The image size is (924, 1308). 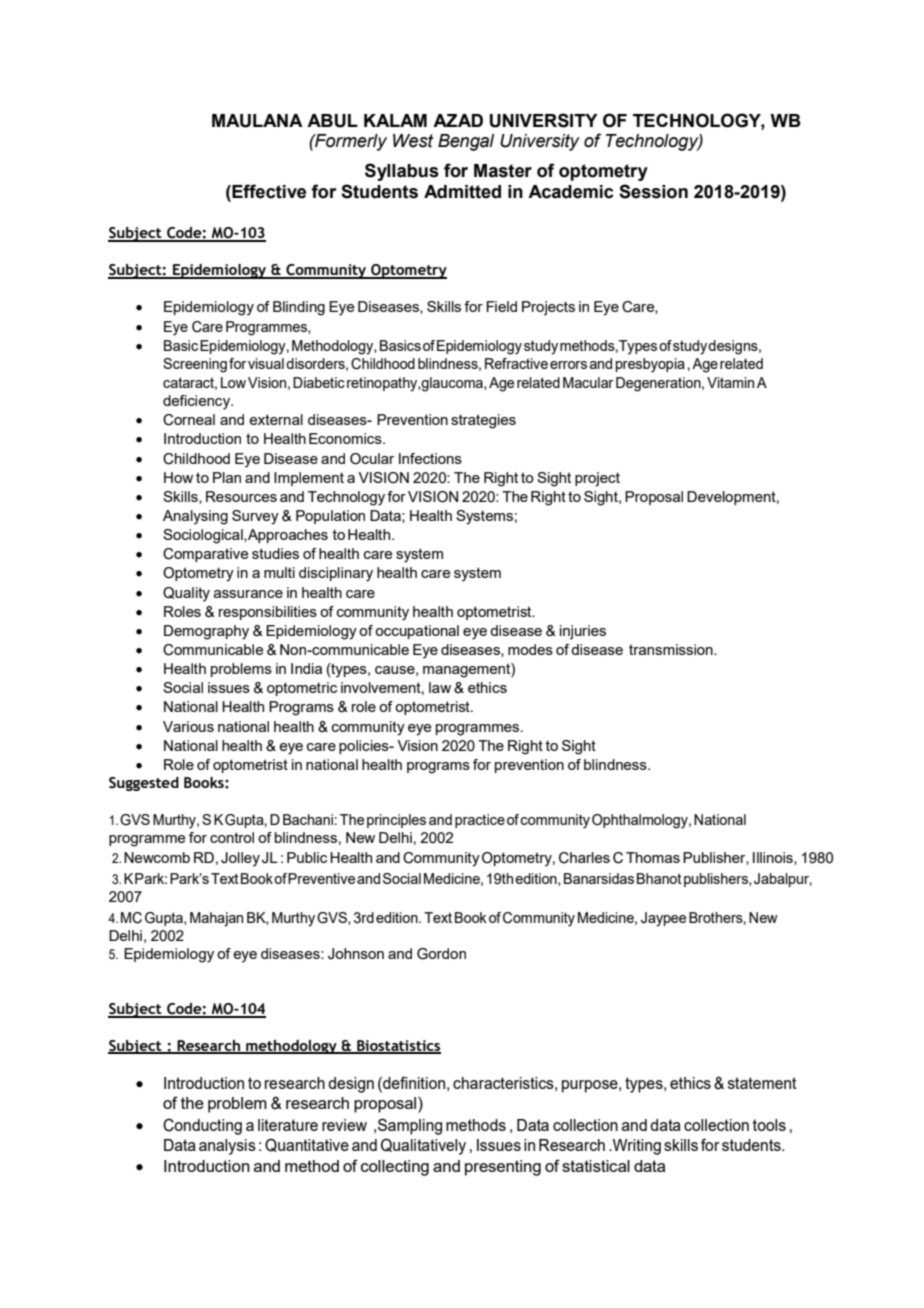 What do you see at coordinates (653, 191) in the screenshot?
I see `Session` at bounding box center [653, 191].
